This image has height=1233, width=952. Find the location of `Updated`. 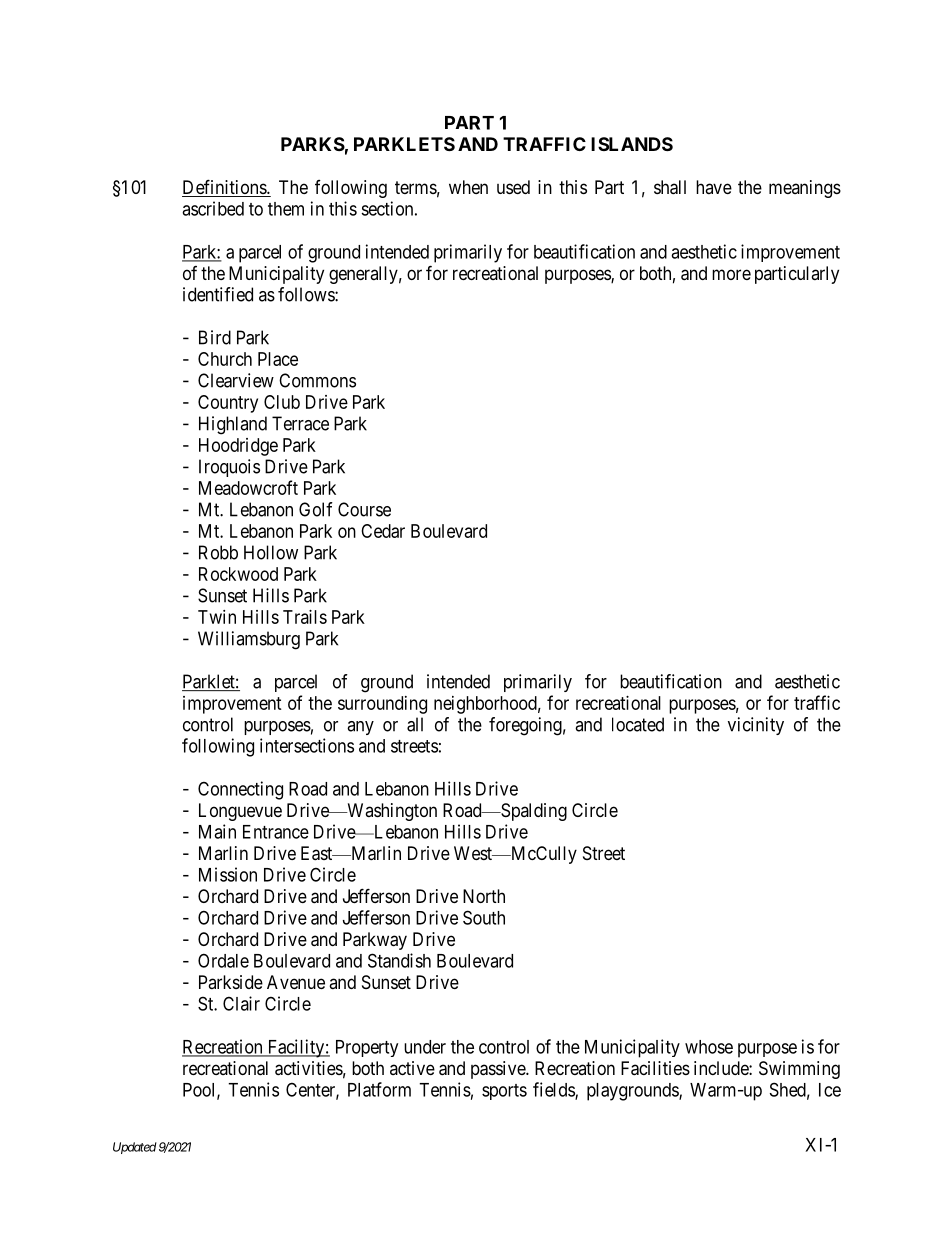

Updated is located at coordinates (135, 1148).
